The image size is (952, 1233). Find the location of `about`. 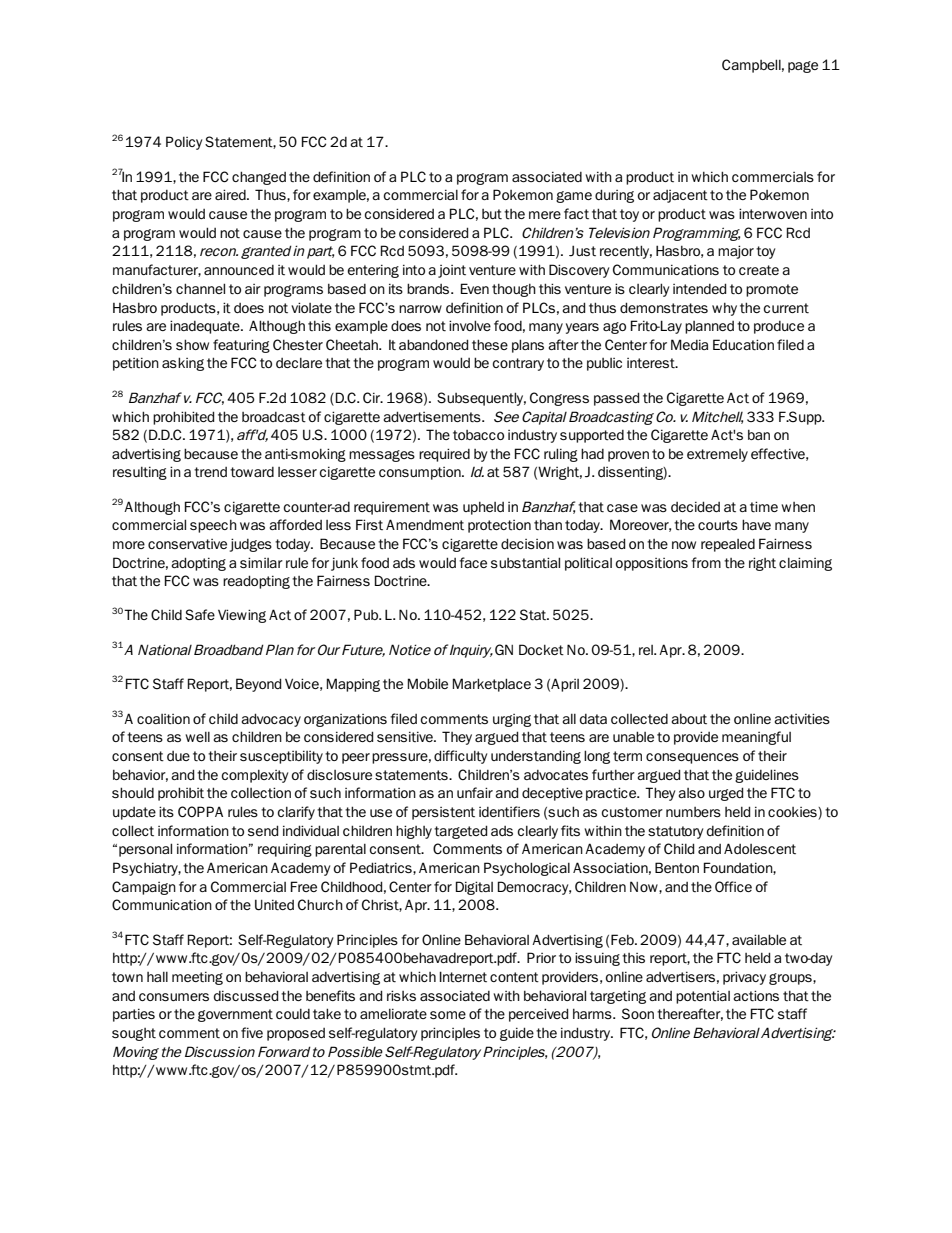

about is located at coordinates (689, 719).
